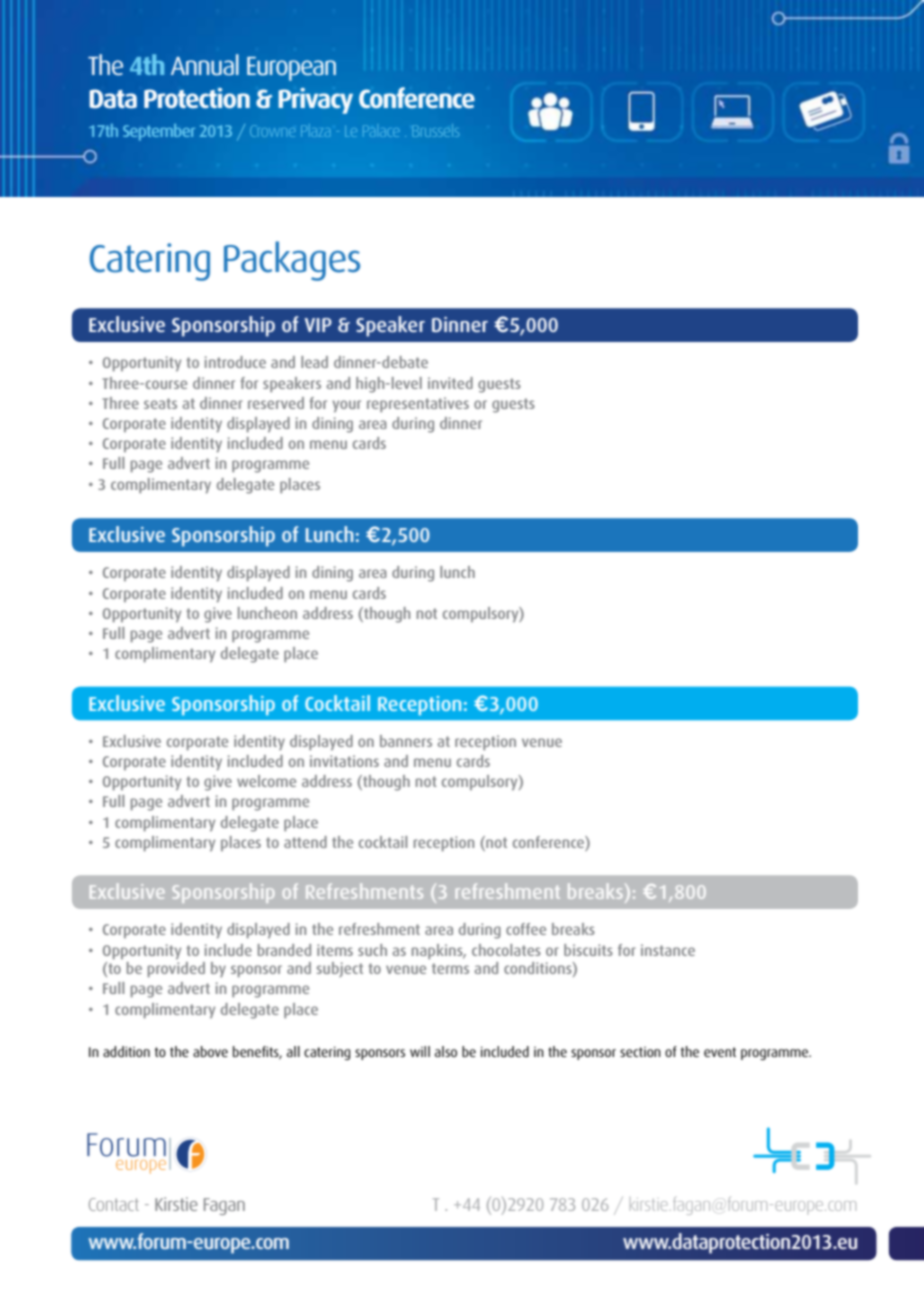  What do you see at coordinates (266, 781) in the screenshot?
I see `welcome` at bounding box center [266, 781].
